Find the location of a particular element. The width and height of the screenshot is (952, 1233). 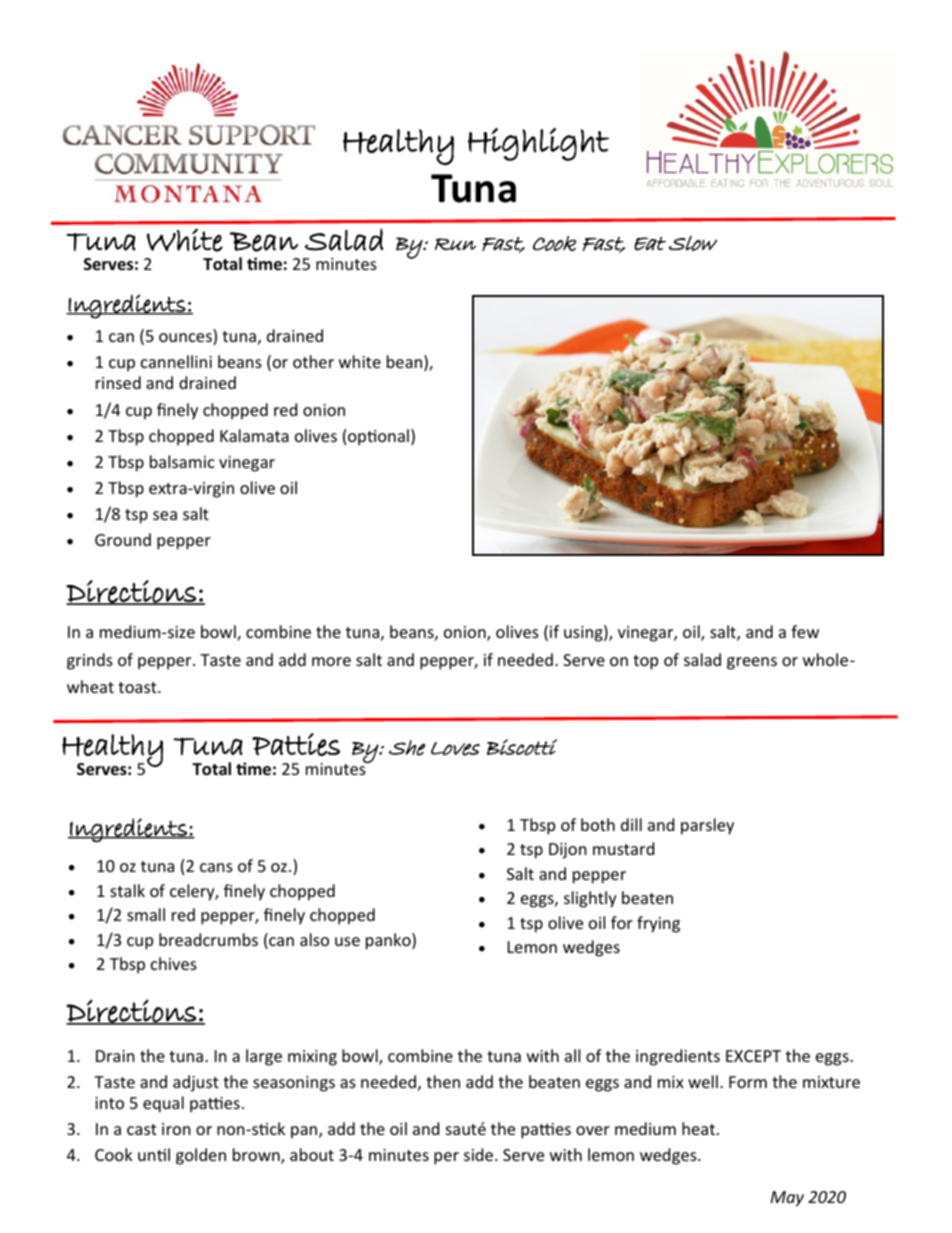

parsley is located at coordinates (707, 826).
